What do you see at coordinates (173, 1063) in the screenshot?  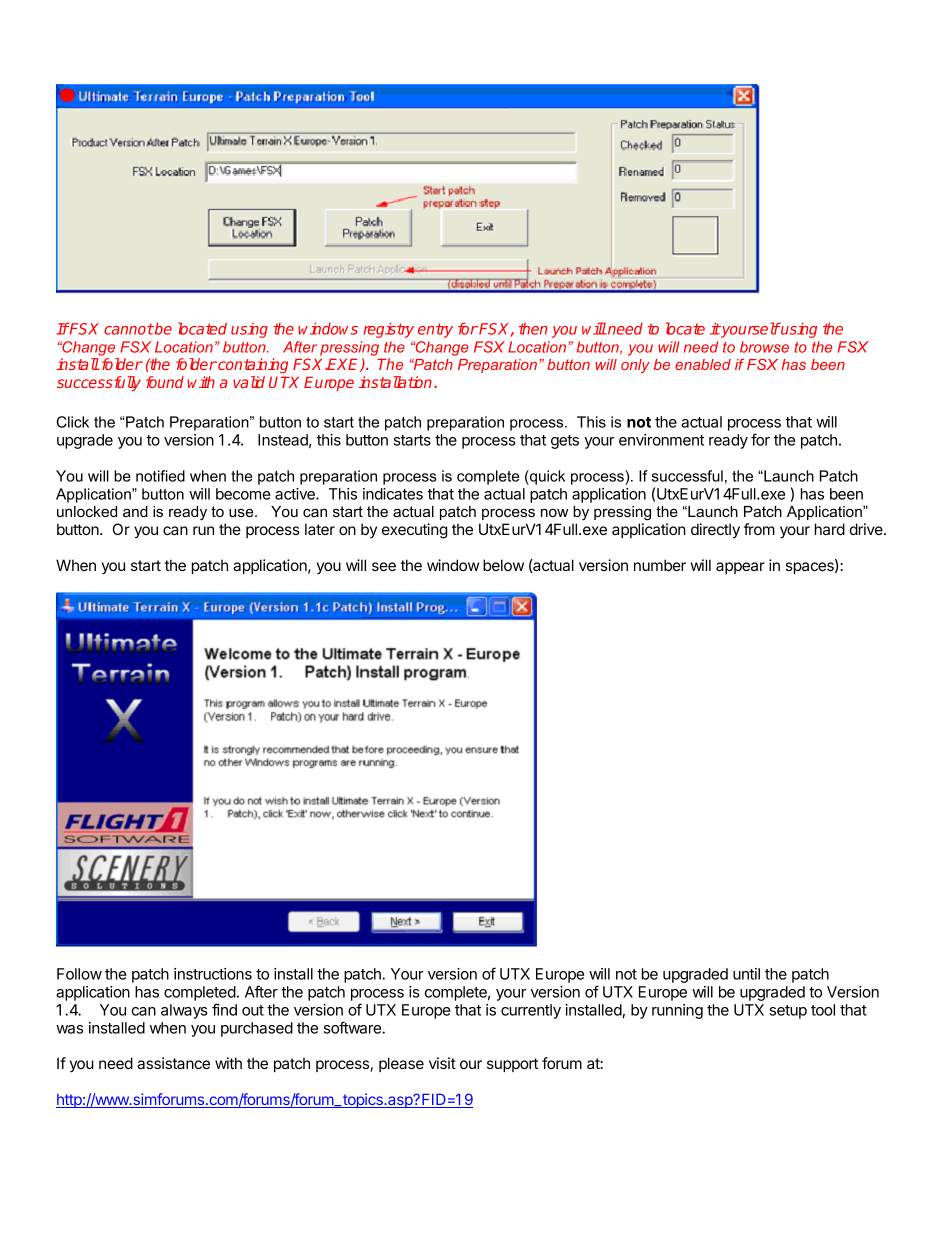 I see `assistance` at bounding box center [173, 1063].
